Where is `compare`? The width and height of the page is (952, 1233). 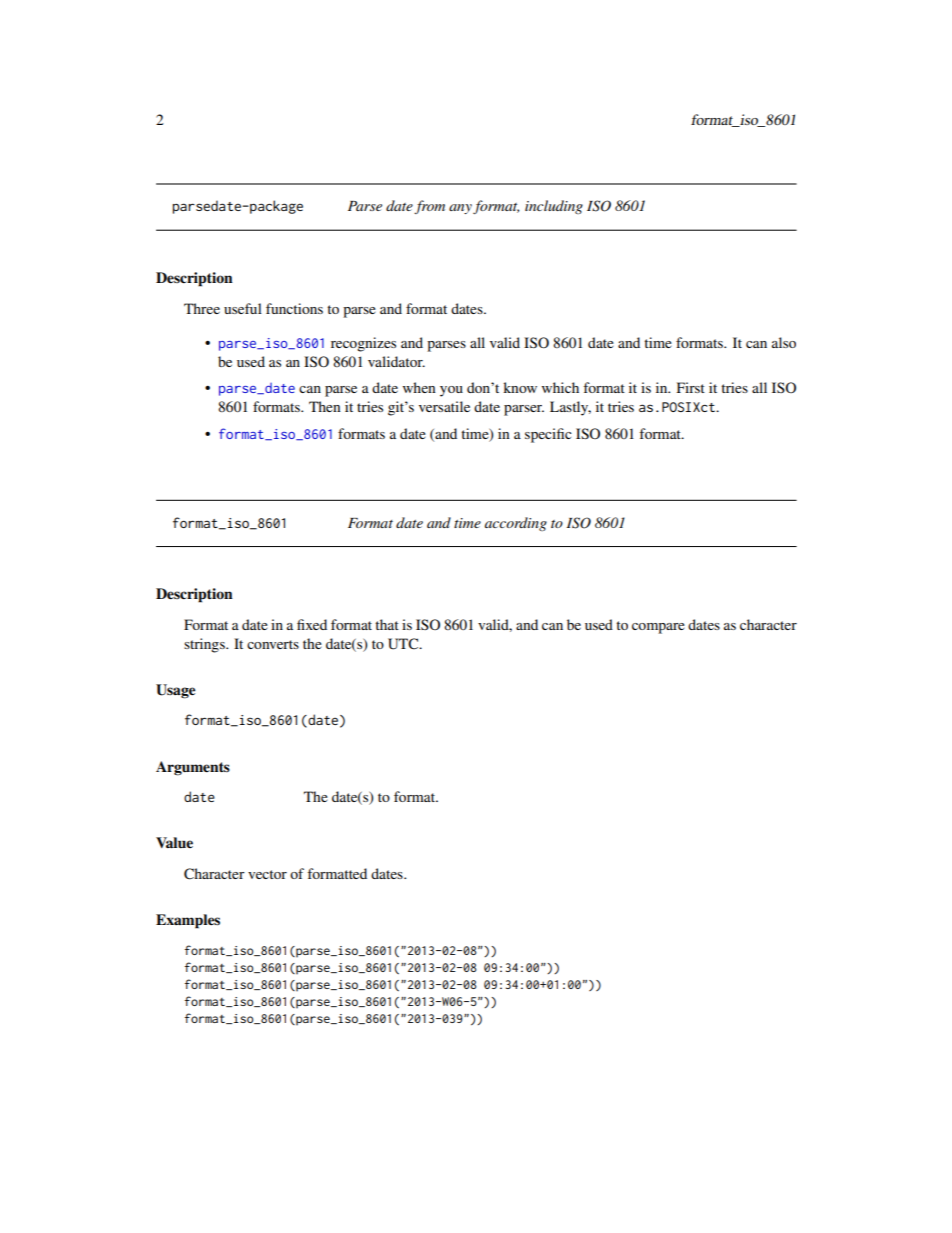 compare is located at coordinates (658, 628).
